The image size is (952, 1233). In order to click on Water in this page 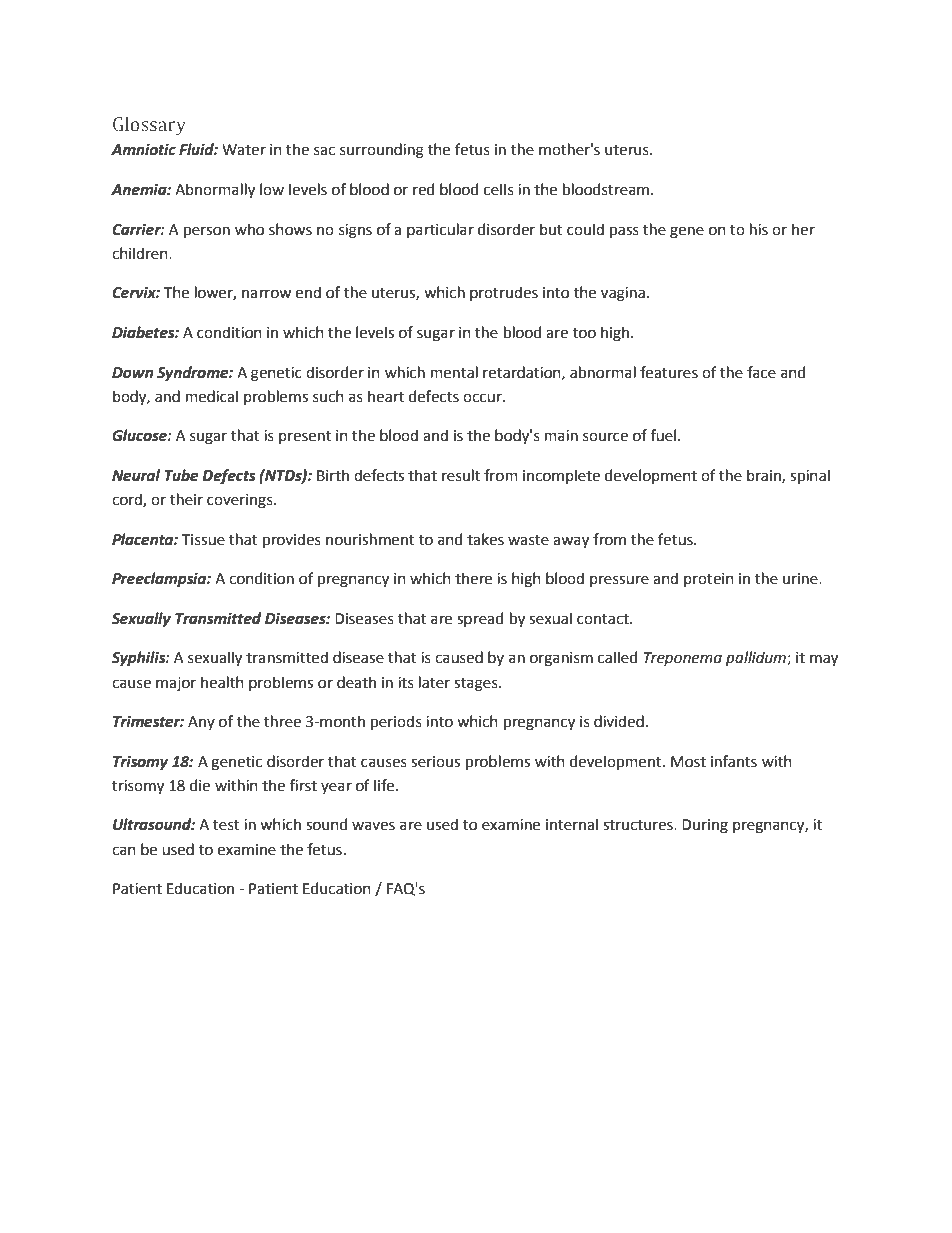, I will do `click(244, 150)`.
